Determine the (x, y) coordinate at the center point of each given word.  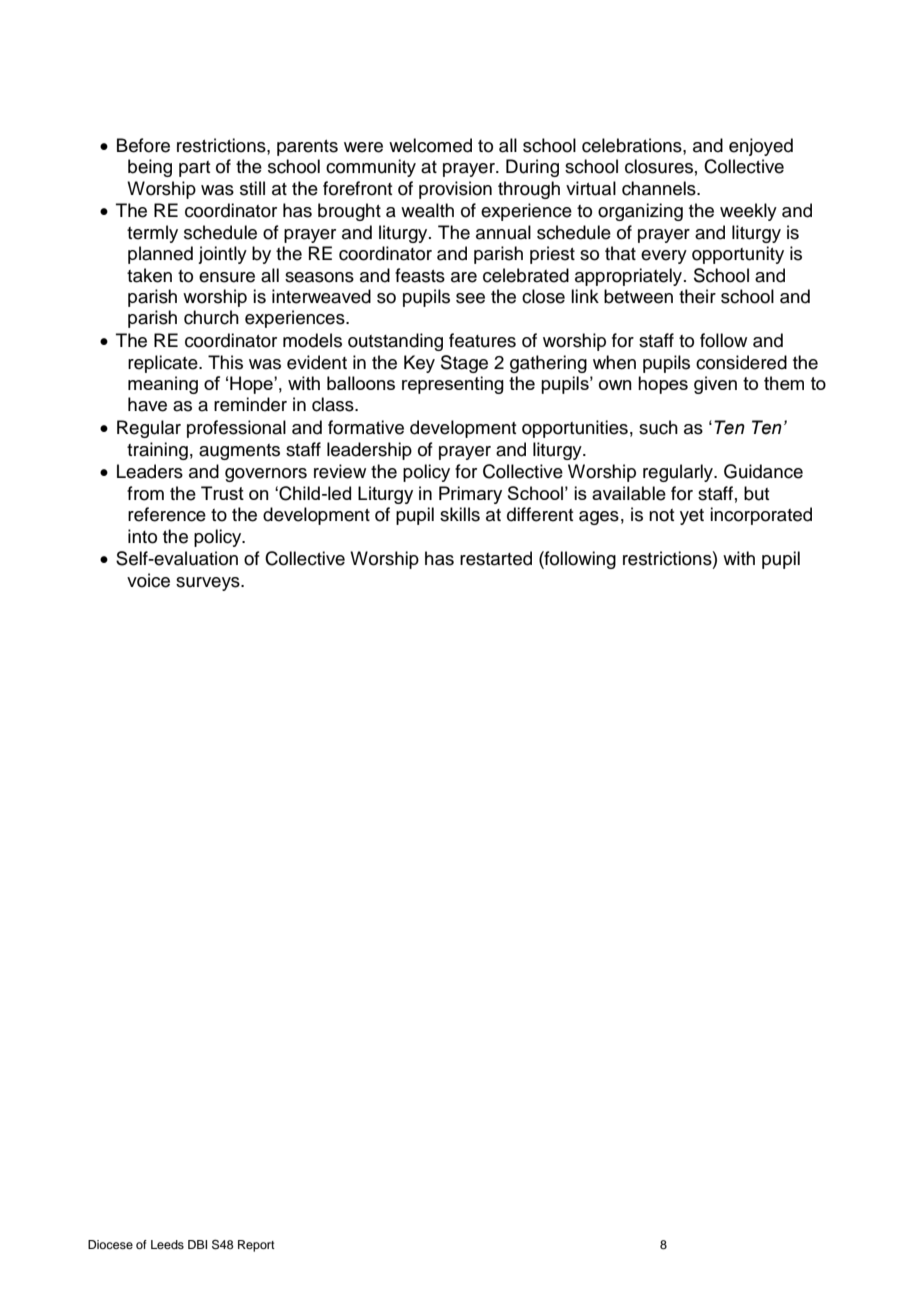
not (661, 515)
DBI (197, 1244)
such (658, 427)
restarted (496, 558)
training (157, 451)
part (194, 169)
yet (692, 517)
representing (453, 385)
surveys (209, 584)
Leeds (167, 1244)
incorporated (761, 516)
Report (256, 1246)
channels (660, 188)
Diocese (110, 1244)
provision (455, 190)
